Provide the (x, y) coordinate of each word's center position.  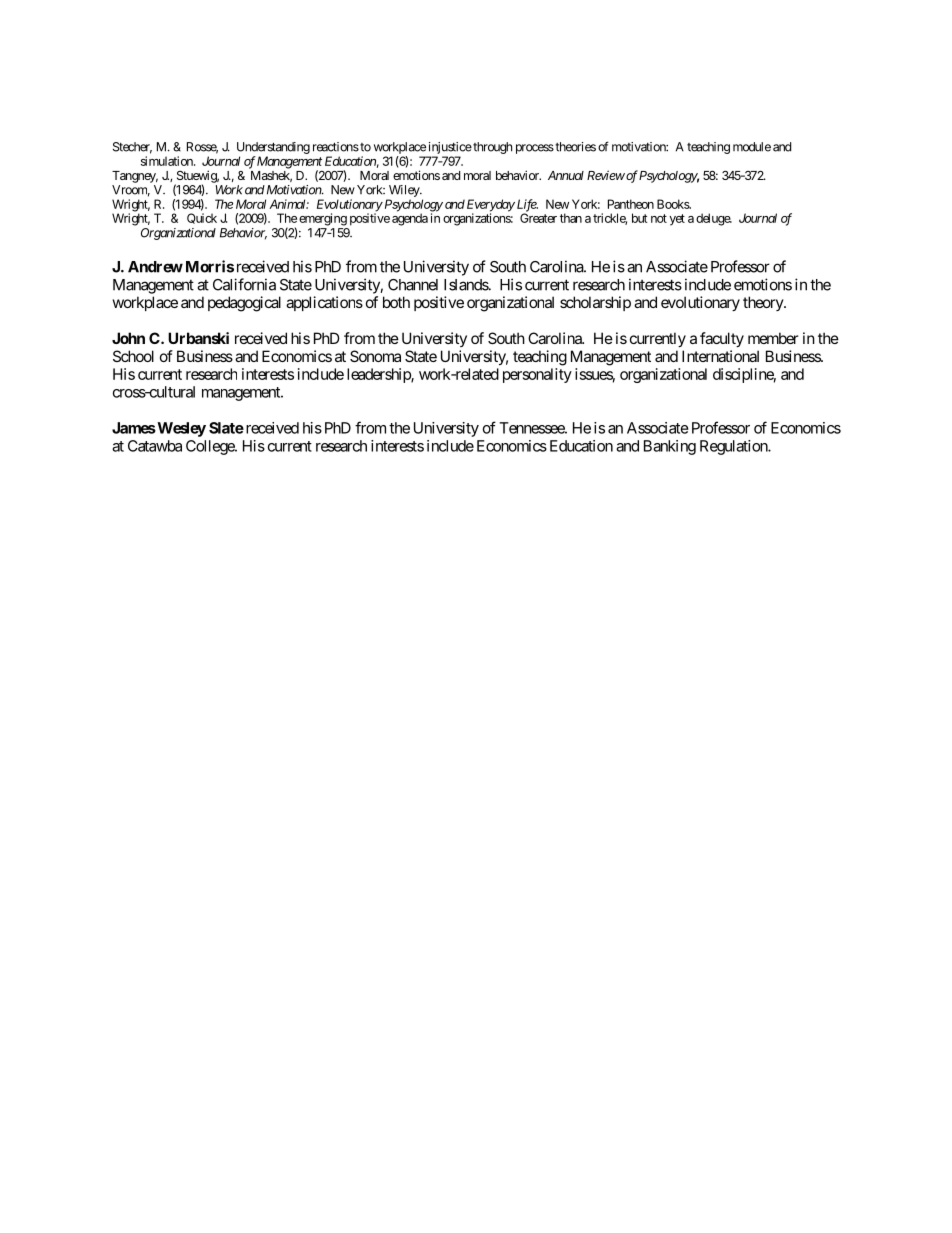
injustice (449, 149)
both (396, 302)
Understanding (273, 149)
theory (764, 303)
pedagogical (244, 304)
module (752, 147)
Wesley (180, 429)
